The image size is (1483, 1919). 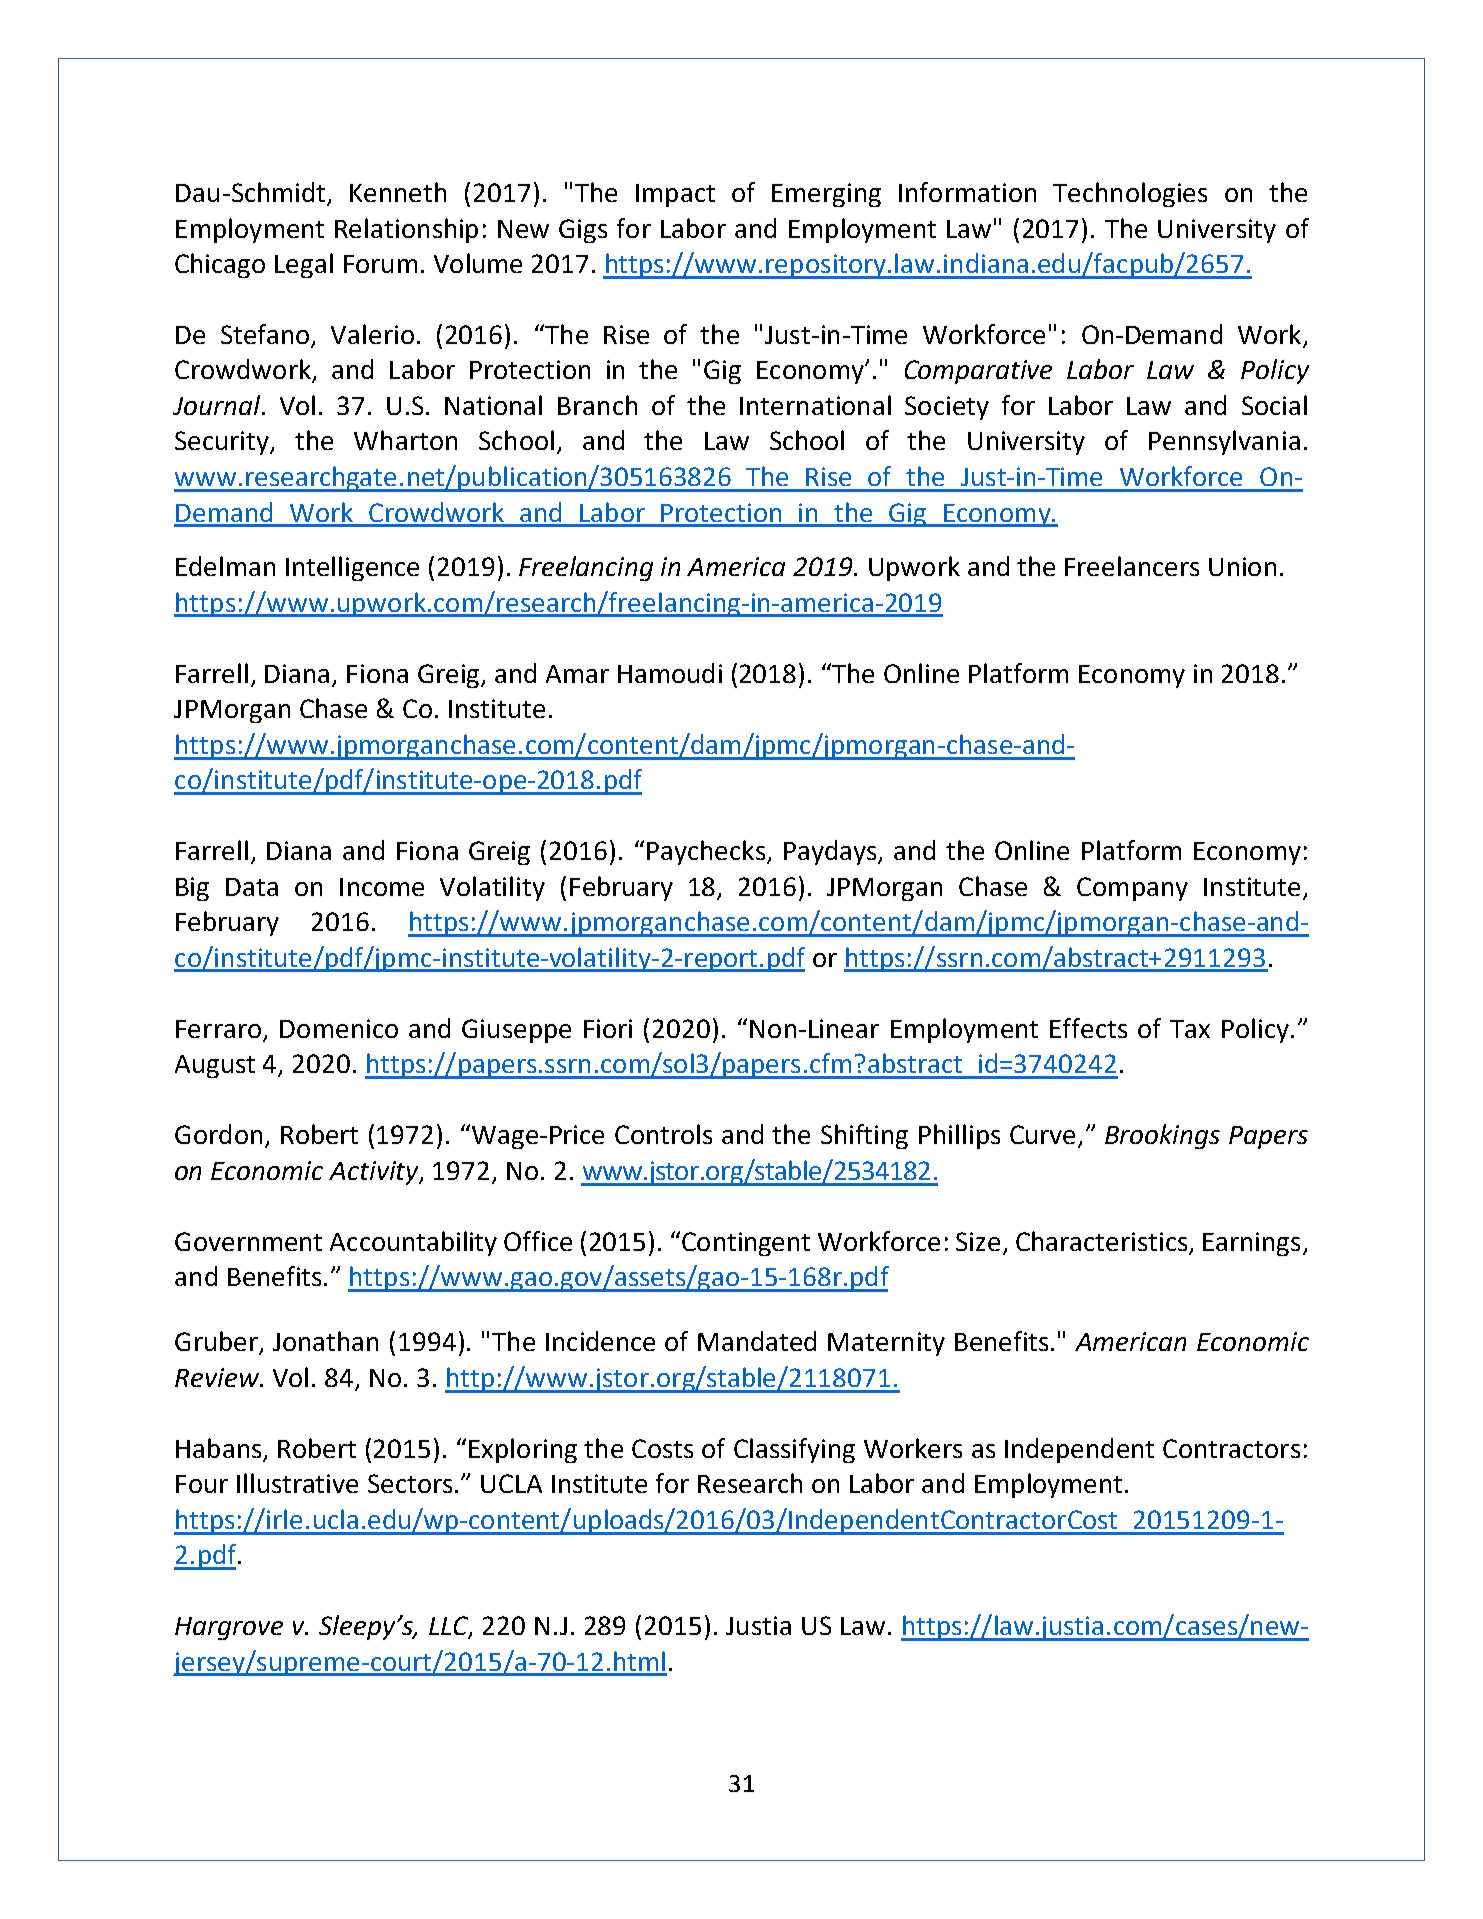 I want to click on Income, so click(x=382, y=887).
